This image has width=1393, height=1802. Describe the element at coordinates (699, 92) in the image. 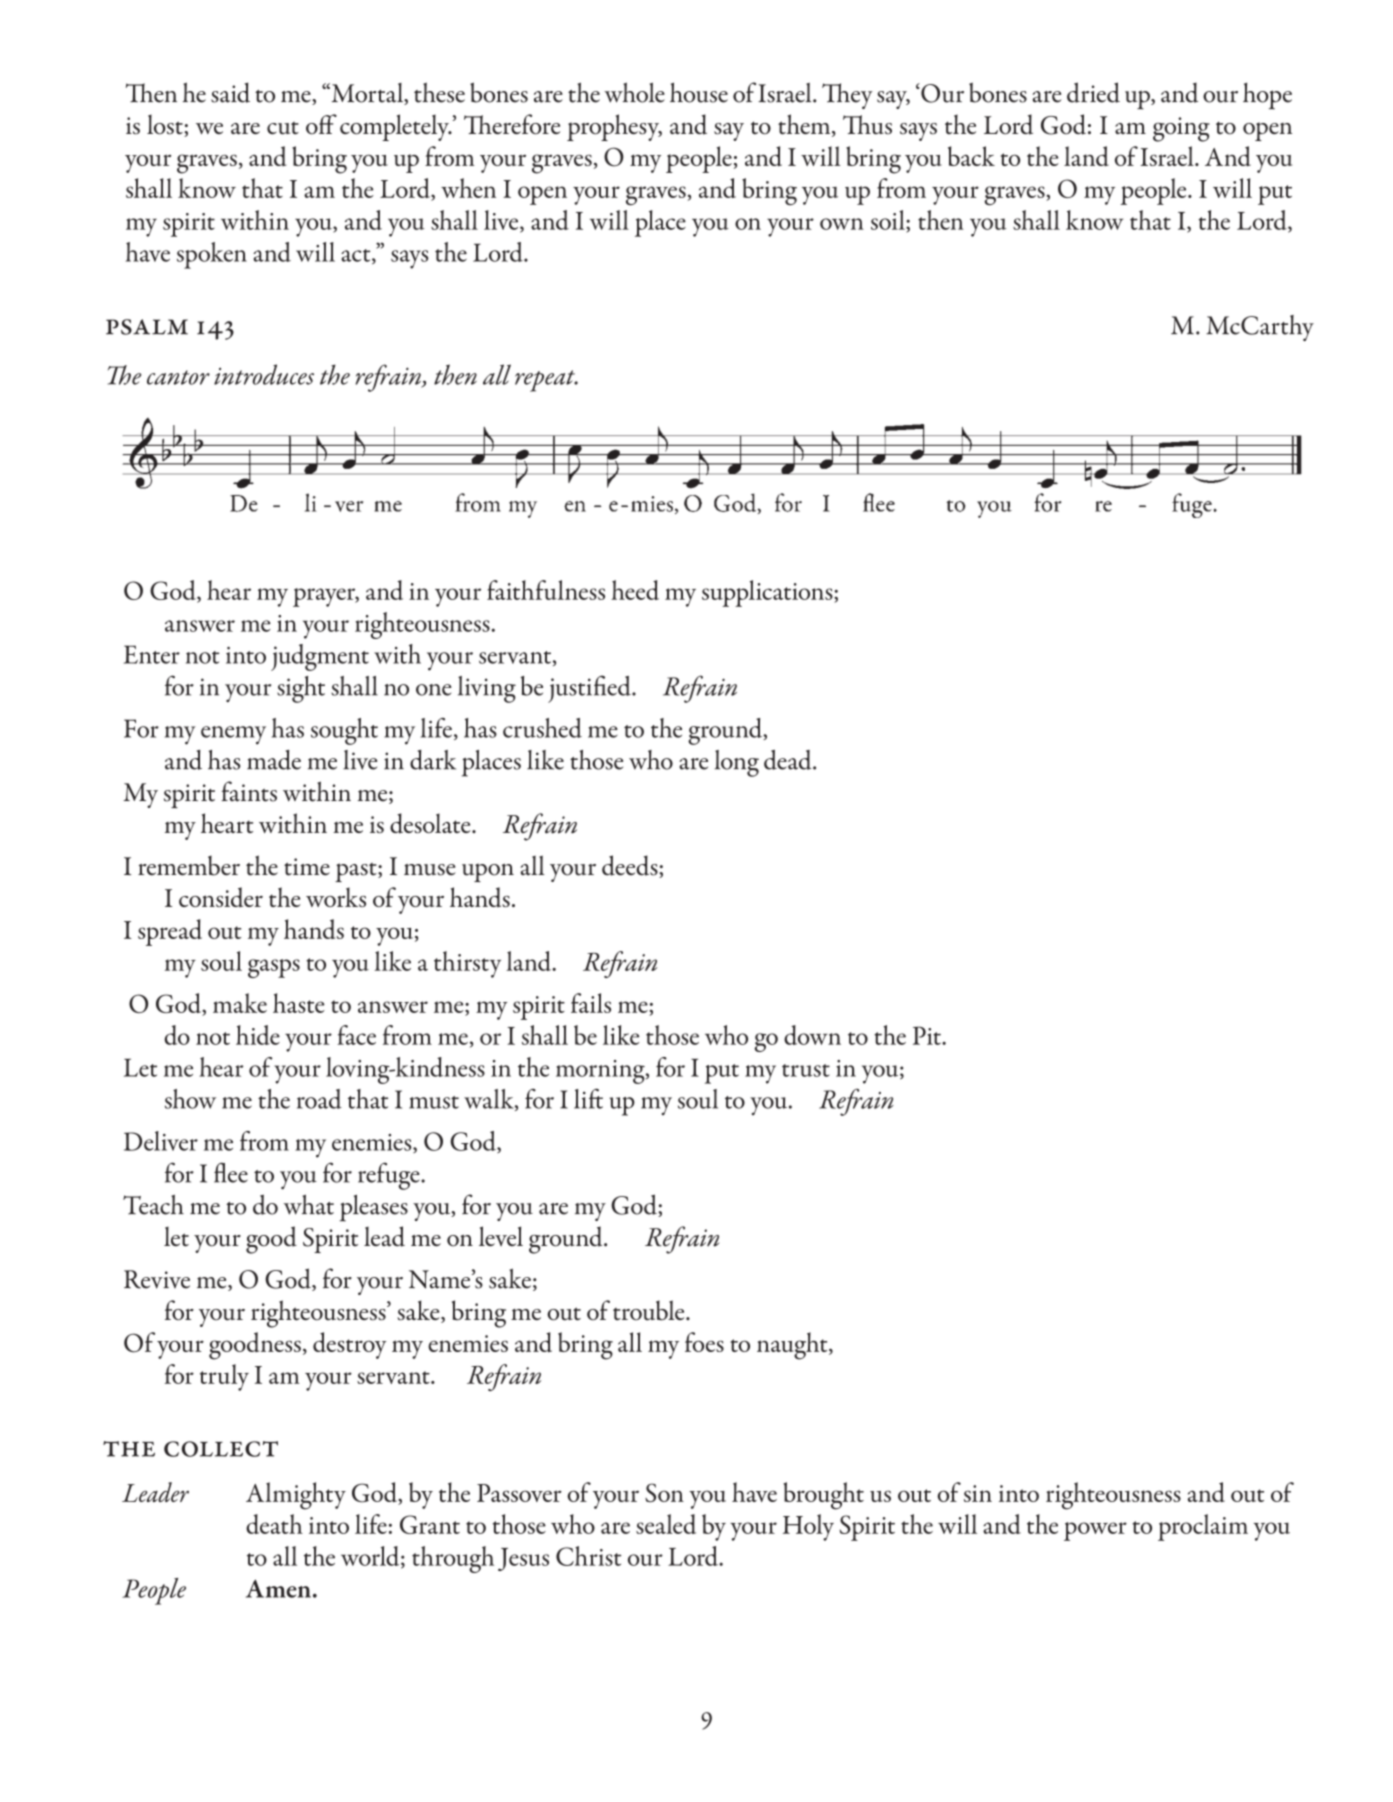

I see `house` at that location.
